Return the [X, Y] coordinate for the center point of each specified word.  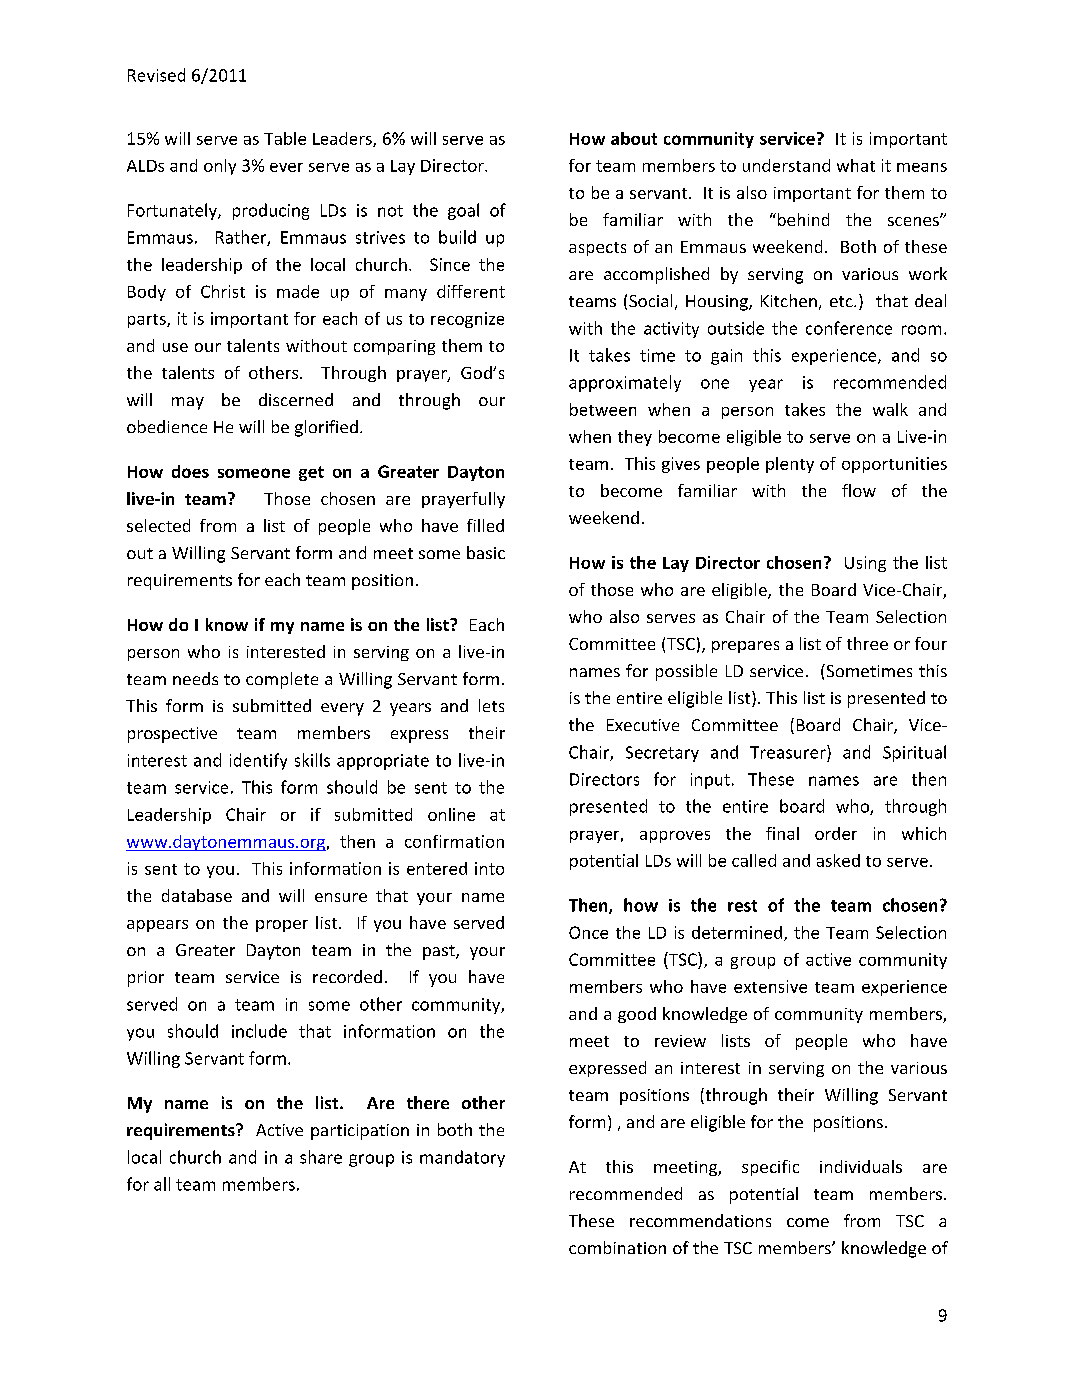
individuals [861, 1166]
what [856, 165]
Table [285, 138]
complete [282, 680]
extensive [770, 986]
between [603, 409]
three [867, 643]
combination [617, 1247]
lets [491, 705]
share [321, 1157]
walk [890, 409]
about [634, 138]
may [188, 403]
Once [588, 932]
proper [282, 926]
